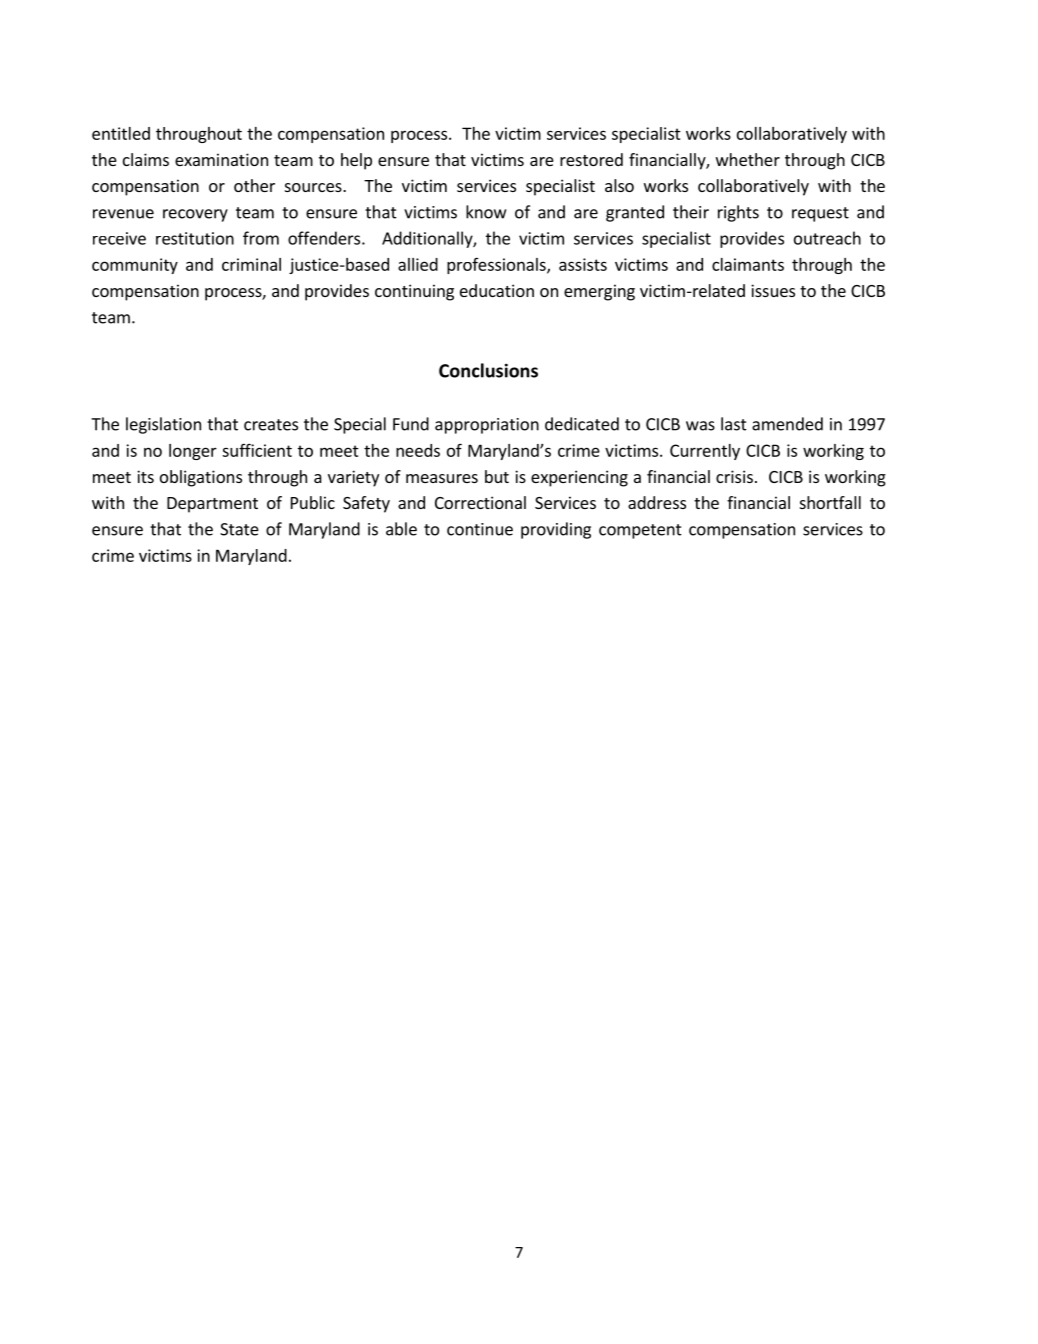  Describe the element at coordinates (486, 212) in the screenshot. I see `know` at that location.
